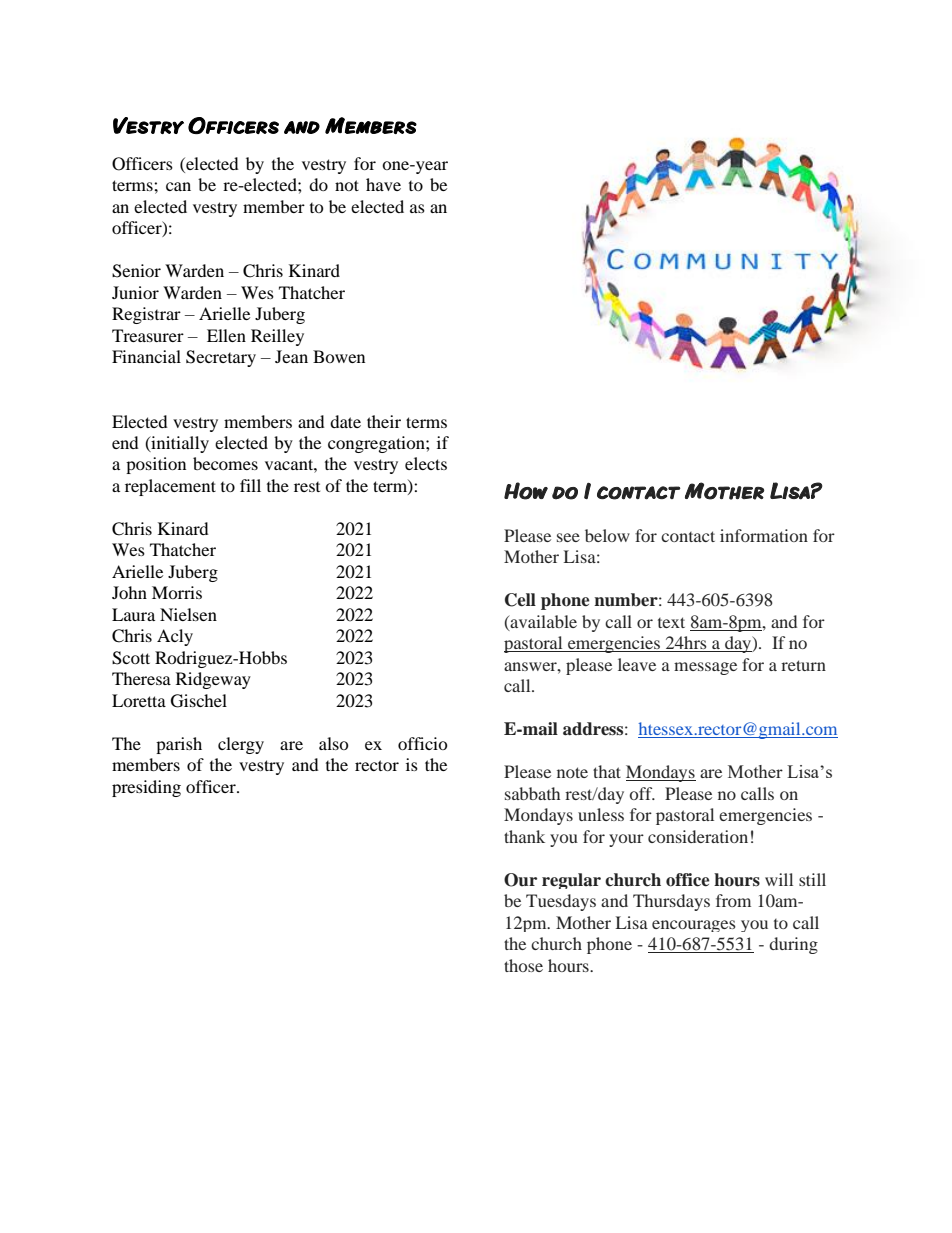  I want to click on Bowen, so click(339, 356).
